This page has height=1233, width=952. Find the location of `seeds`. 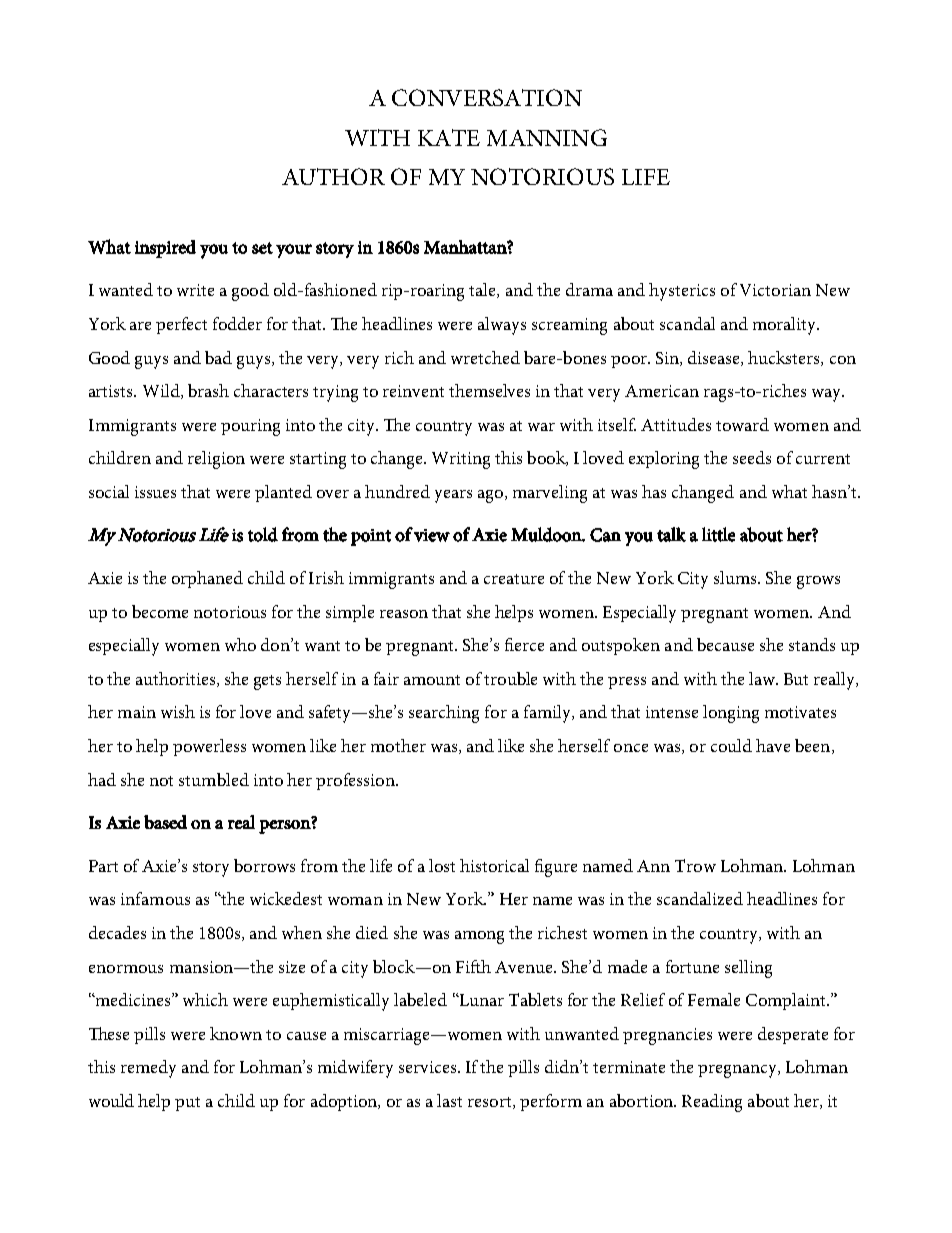

seeds is located at coordinates (752, 457).
